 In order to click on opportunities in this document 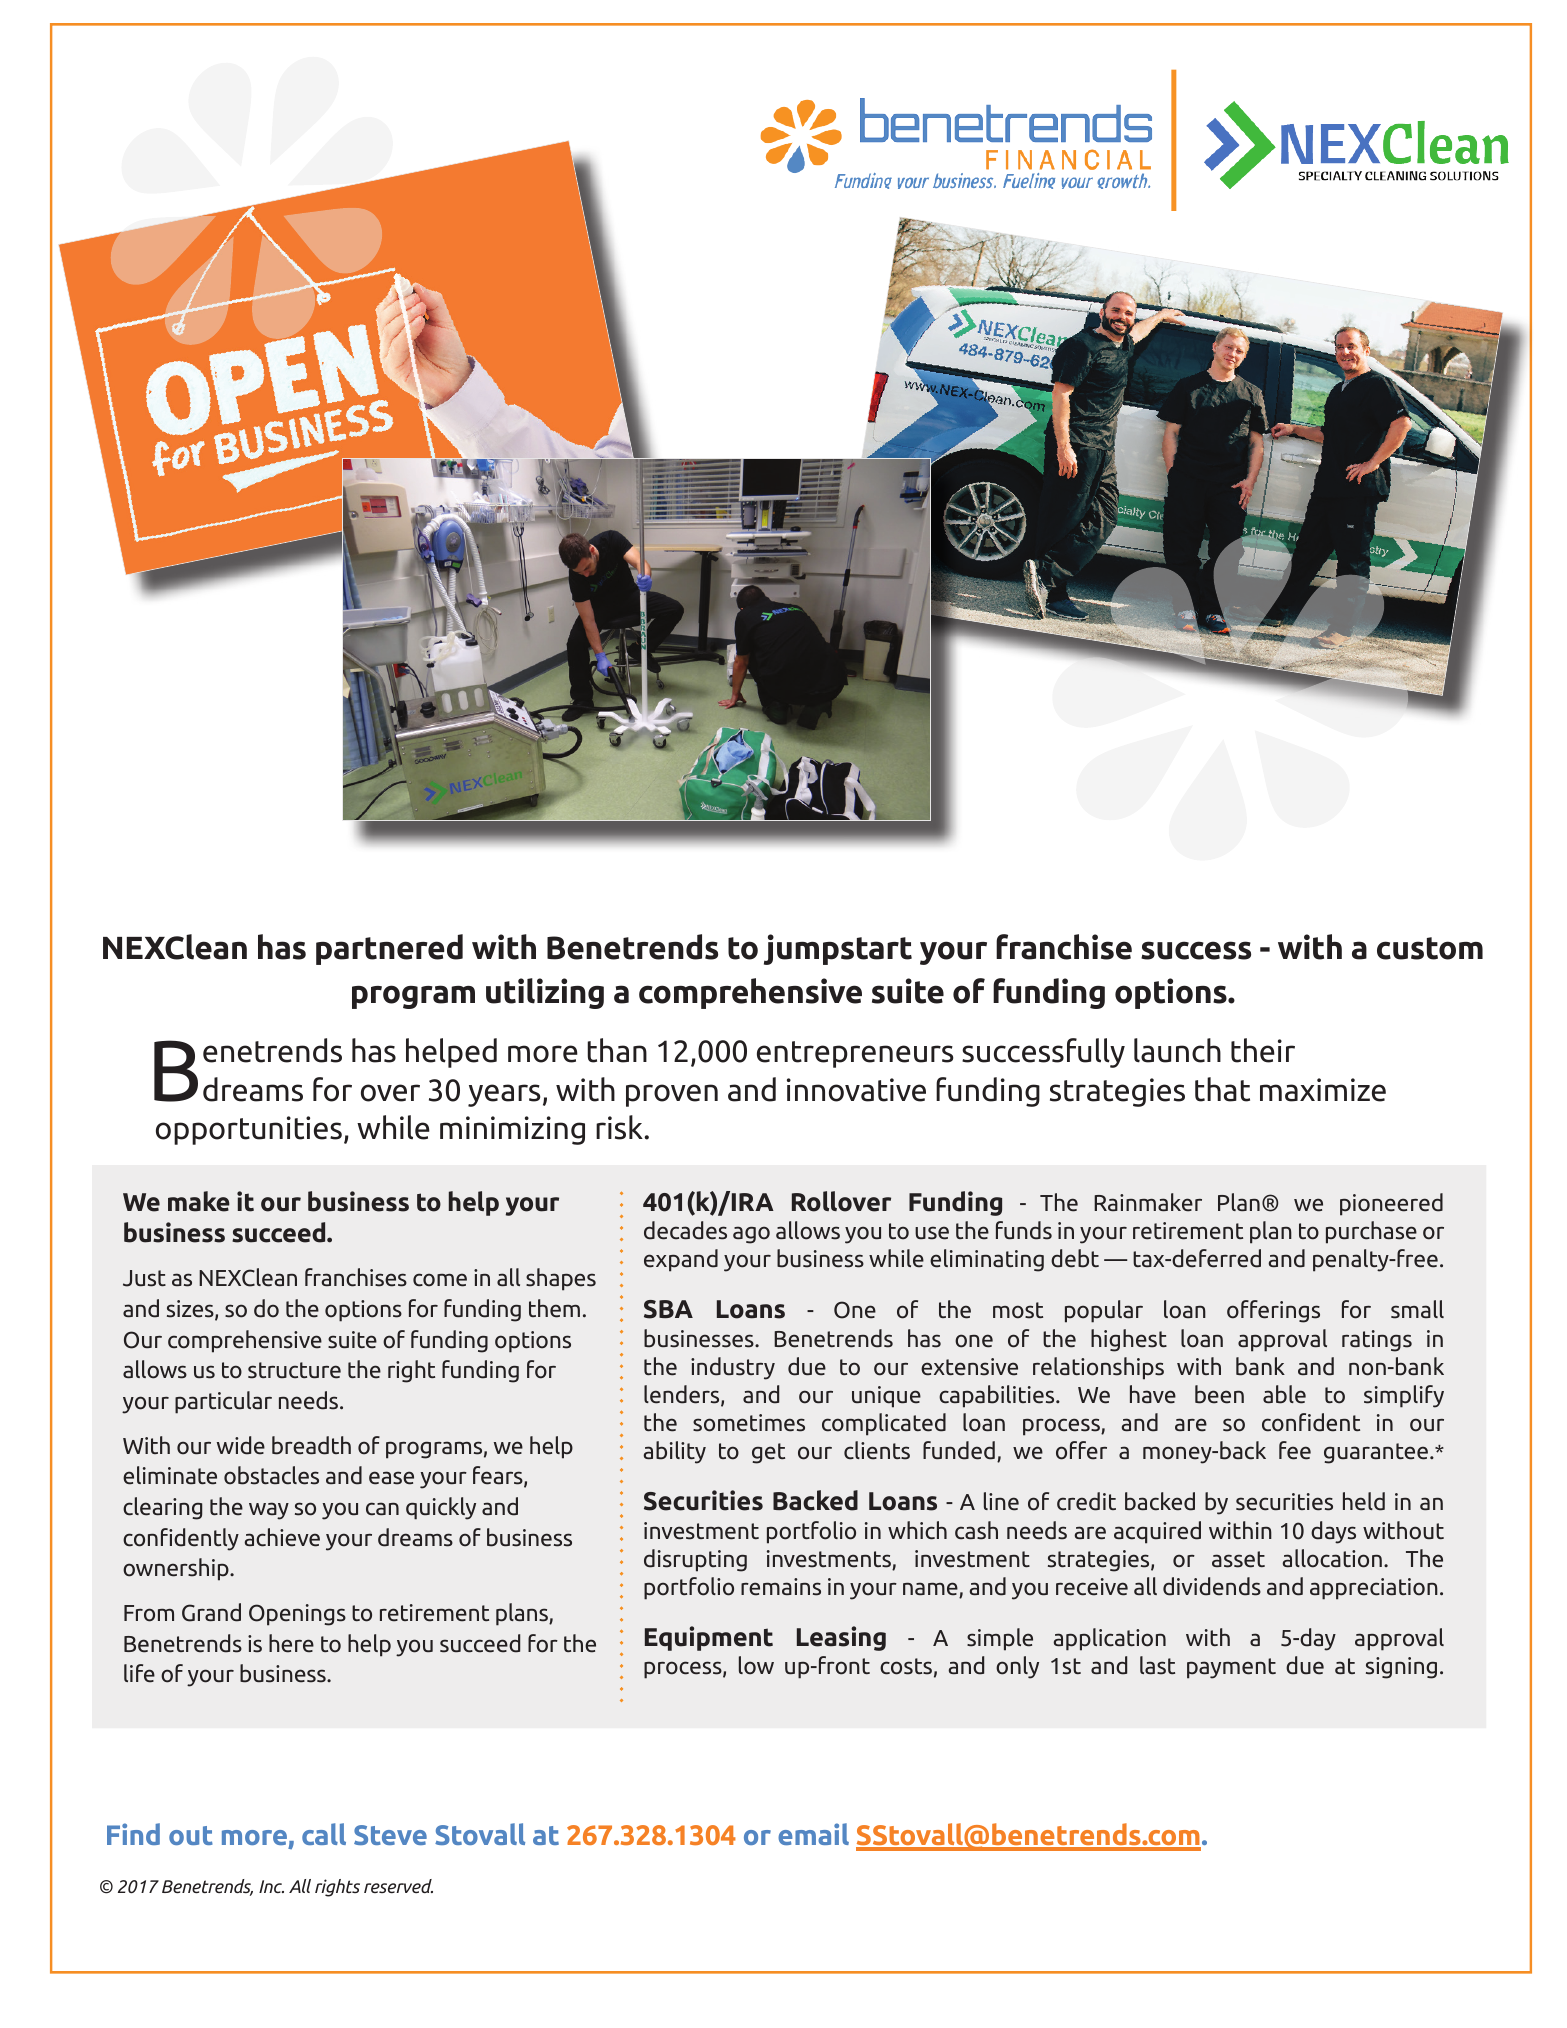, I will do `click(249, 1130)`.
